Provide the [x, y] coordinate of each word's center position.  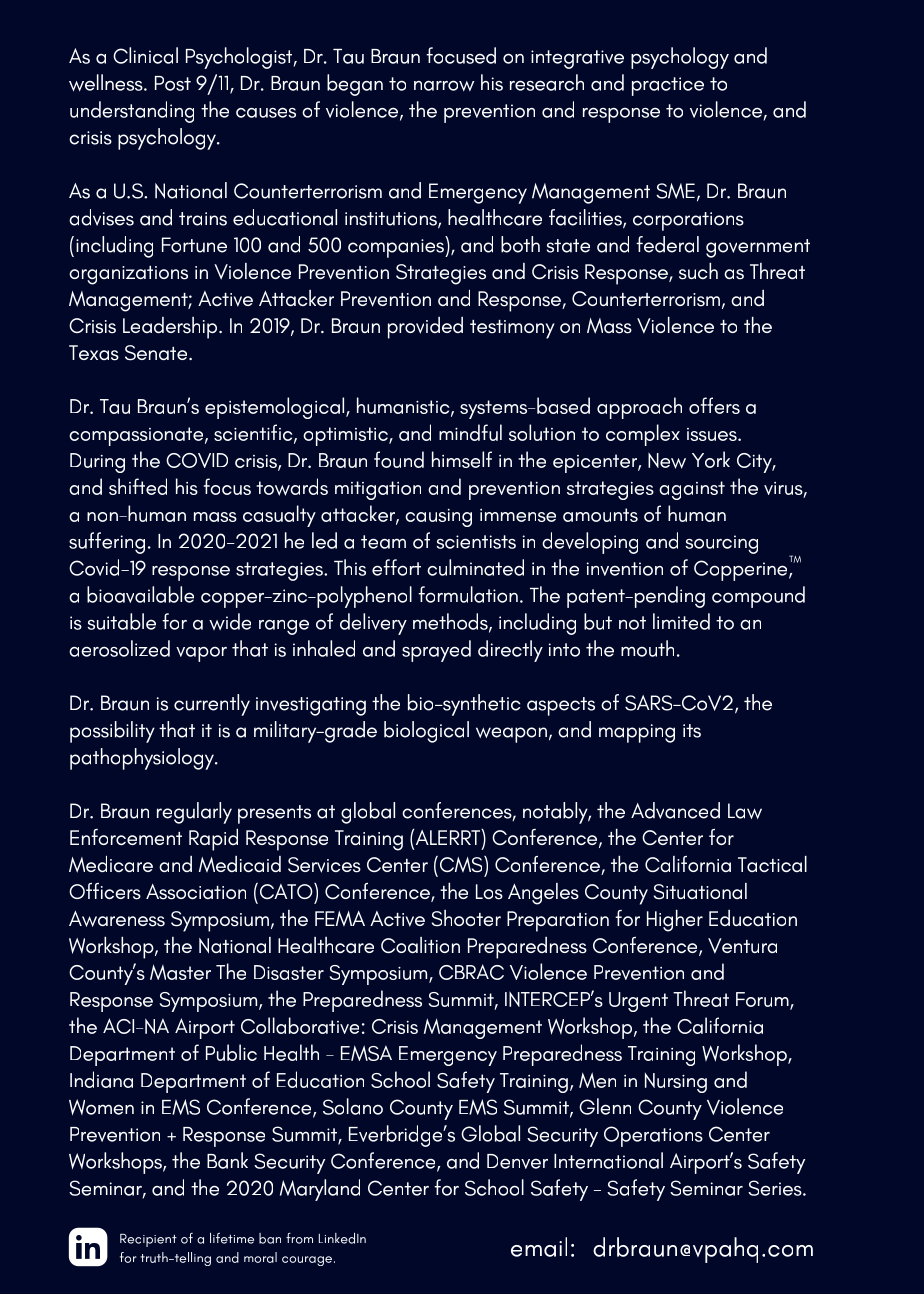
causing [438, 518]
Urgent [638, 1002]
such [698, 271]
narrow [444, 86]
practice [668, 86]
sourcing [721, 544]
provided [425, 328]
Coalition [420, 945]
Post [173, 83]
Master [180, 972]
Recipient [148, 1240]
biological [426, 732]
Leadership [171, 328]
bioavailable [140, 594]
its [692, 731]
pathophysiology [143, 759]
